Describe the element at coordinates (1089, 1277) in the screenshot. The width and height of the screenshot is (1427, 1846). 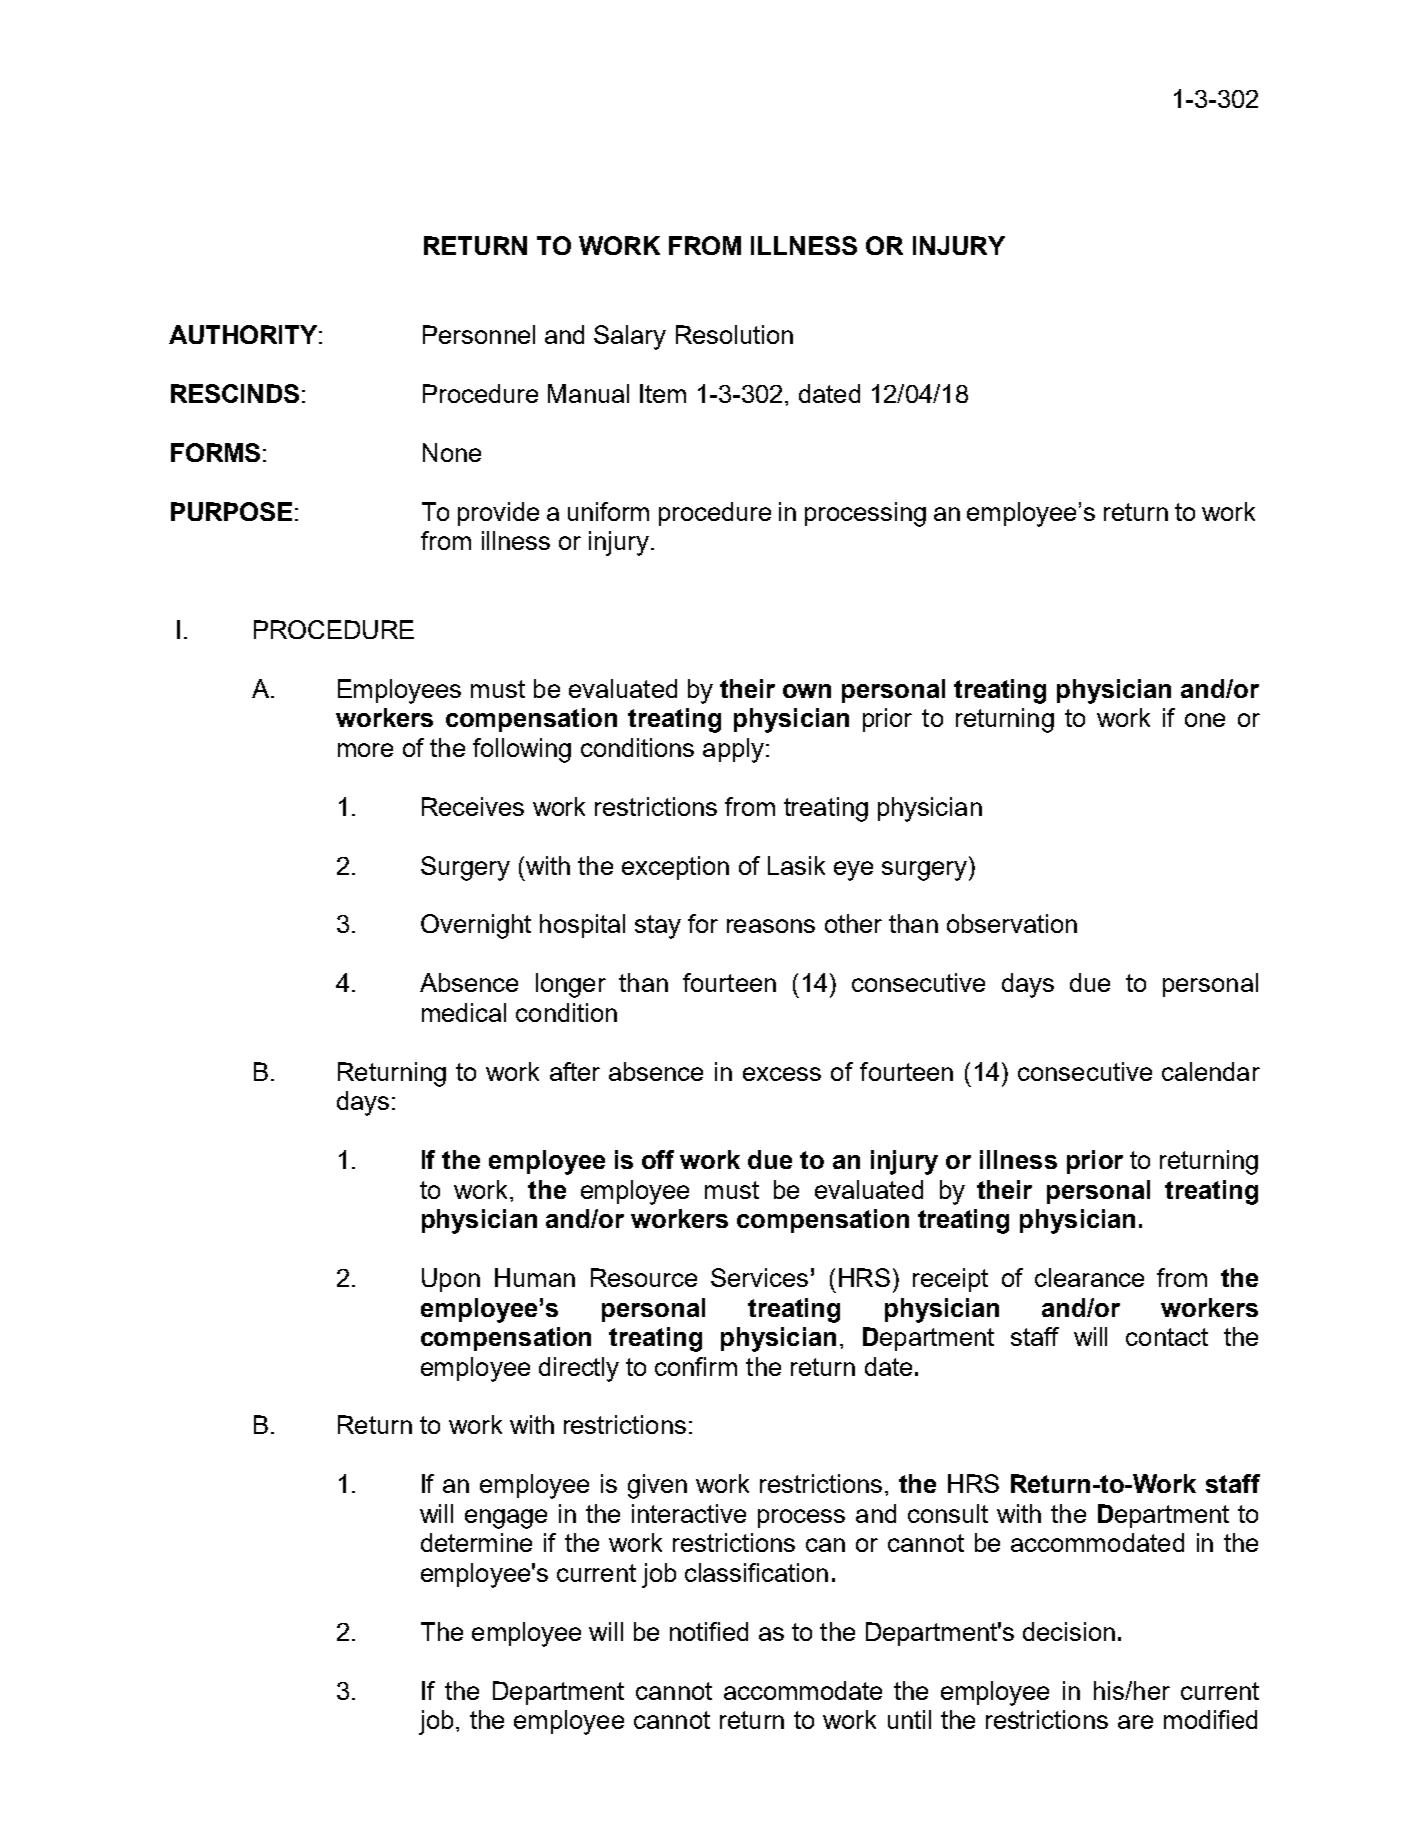
I see `clearance` at that location.
